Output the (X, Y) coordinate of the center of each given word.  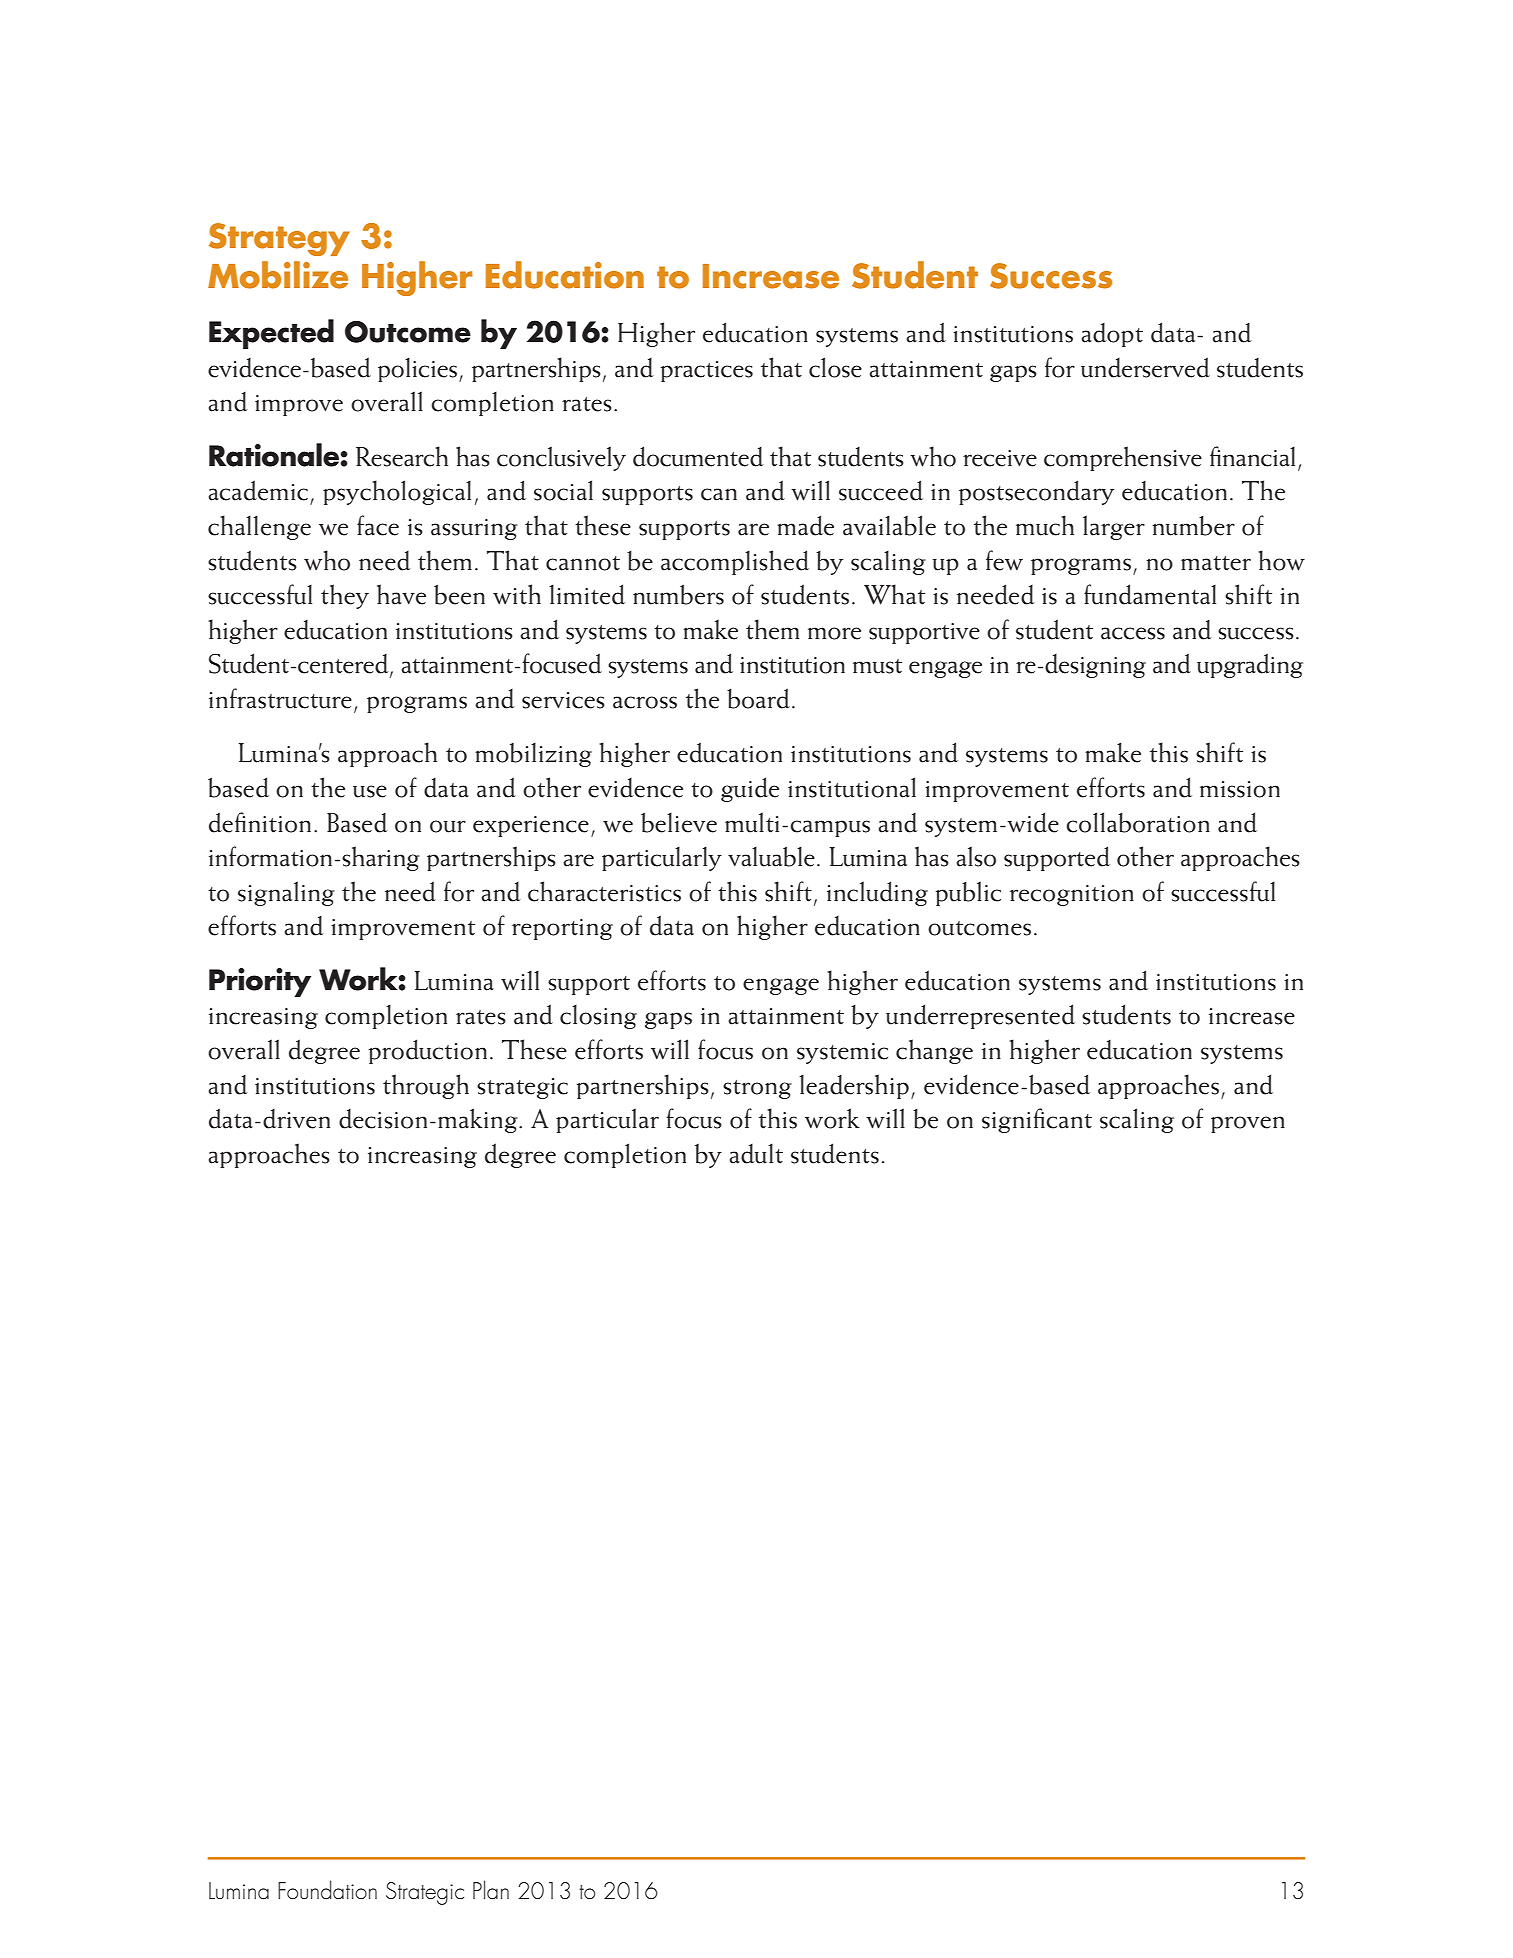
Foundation (327, 1889)
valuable (771, 856)
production (428, 1051)
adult (756, 1154)
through (426, 1086)
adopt (1112, 335)
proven (1248, 1124)
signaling (286, 893)
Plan (491, 1889)
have (401, 594)
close (835, 367)
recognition (1072, 895)
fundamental (1150, 594)
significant (1037, 1120)
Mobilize (278, 275)
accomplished (735, 562)
